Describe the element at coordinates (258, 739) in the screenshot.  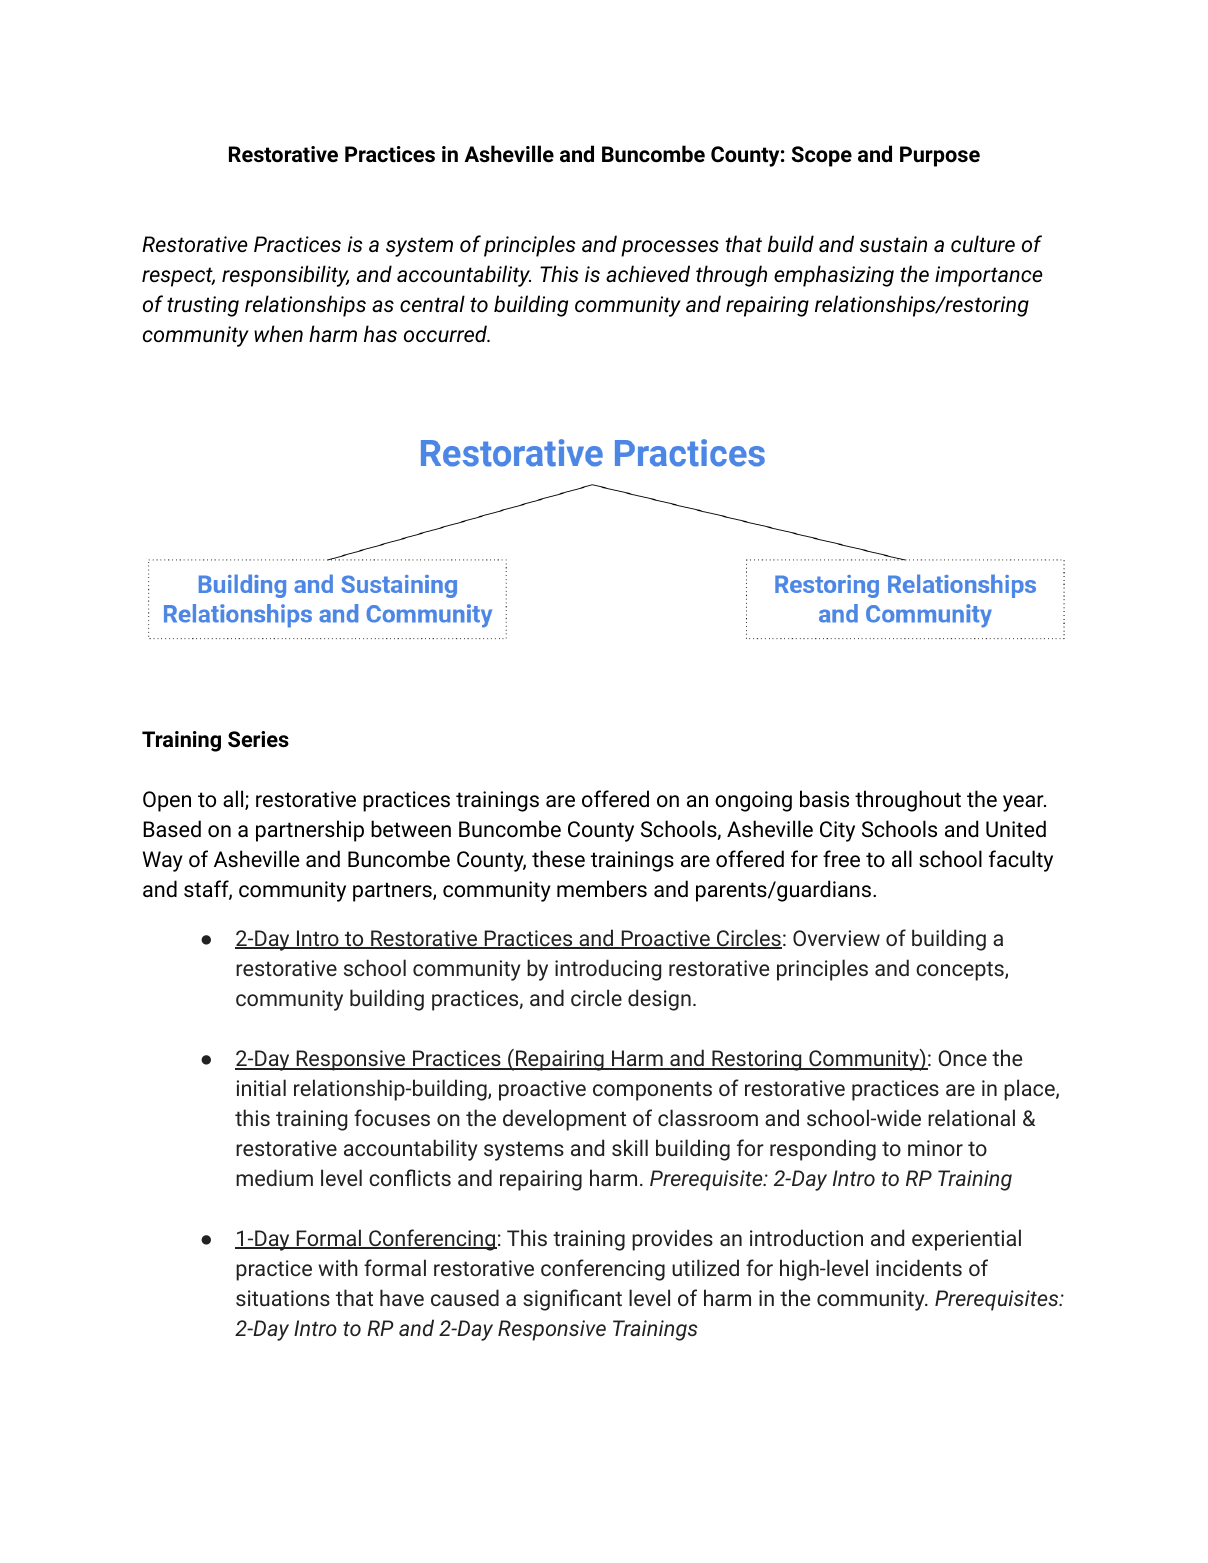
I see `Series` at that location.
